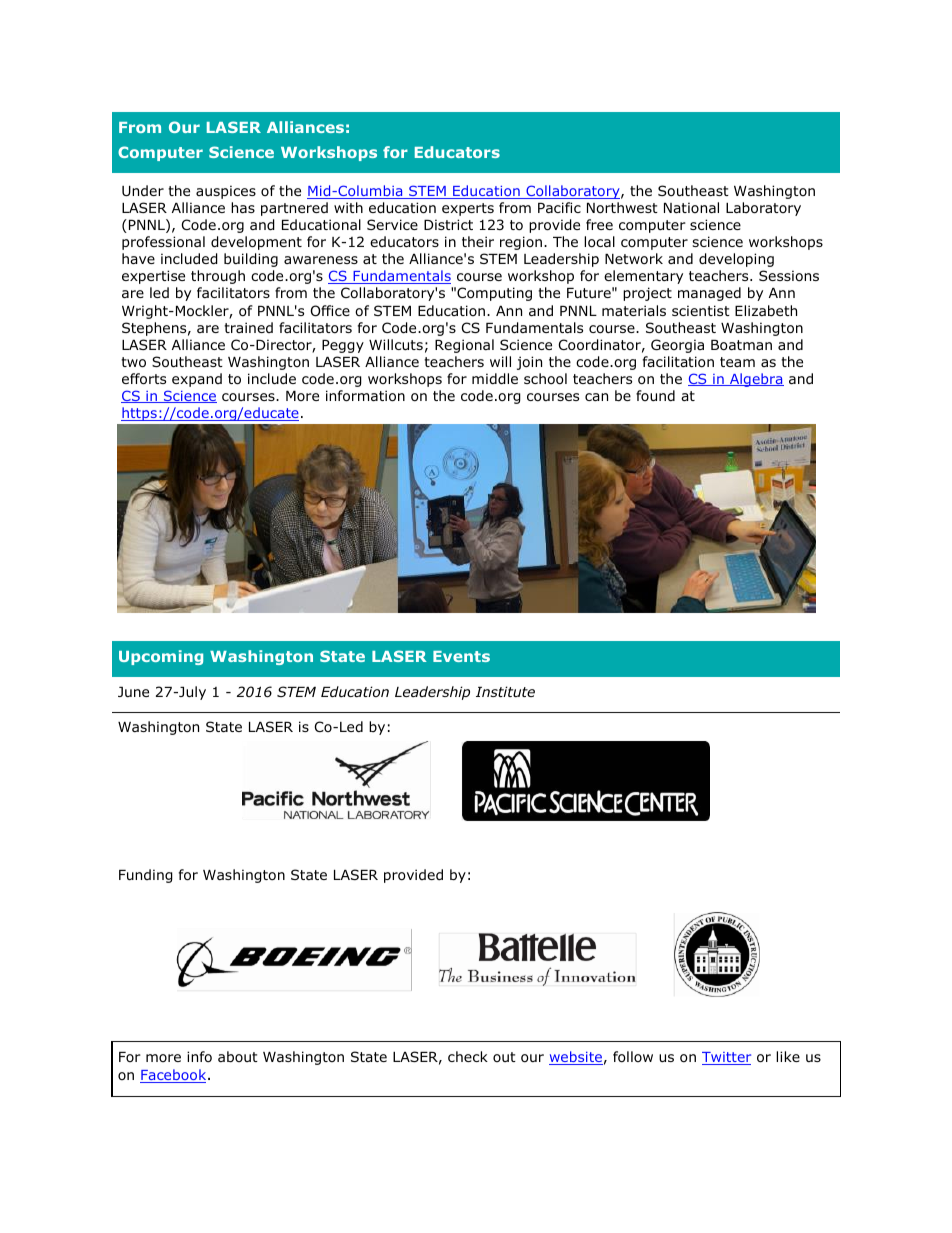  I want to click on expand, so click(197, 380).
